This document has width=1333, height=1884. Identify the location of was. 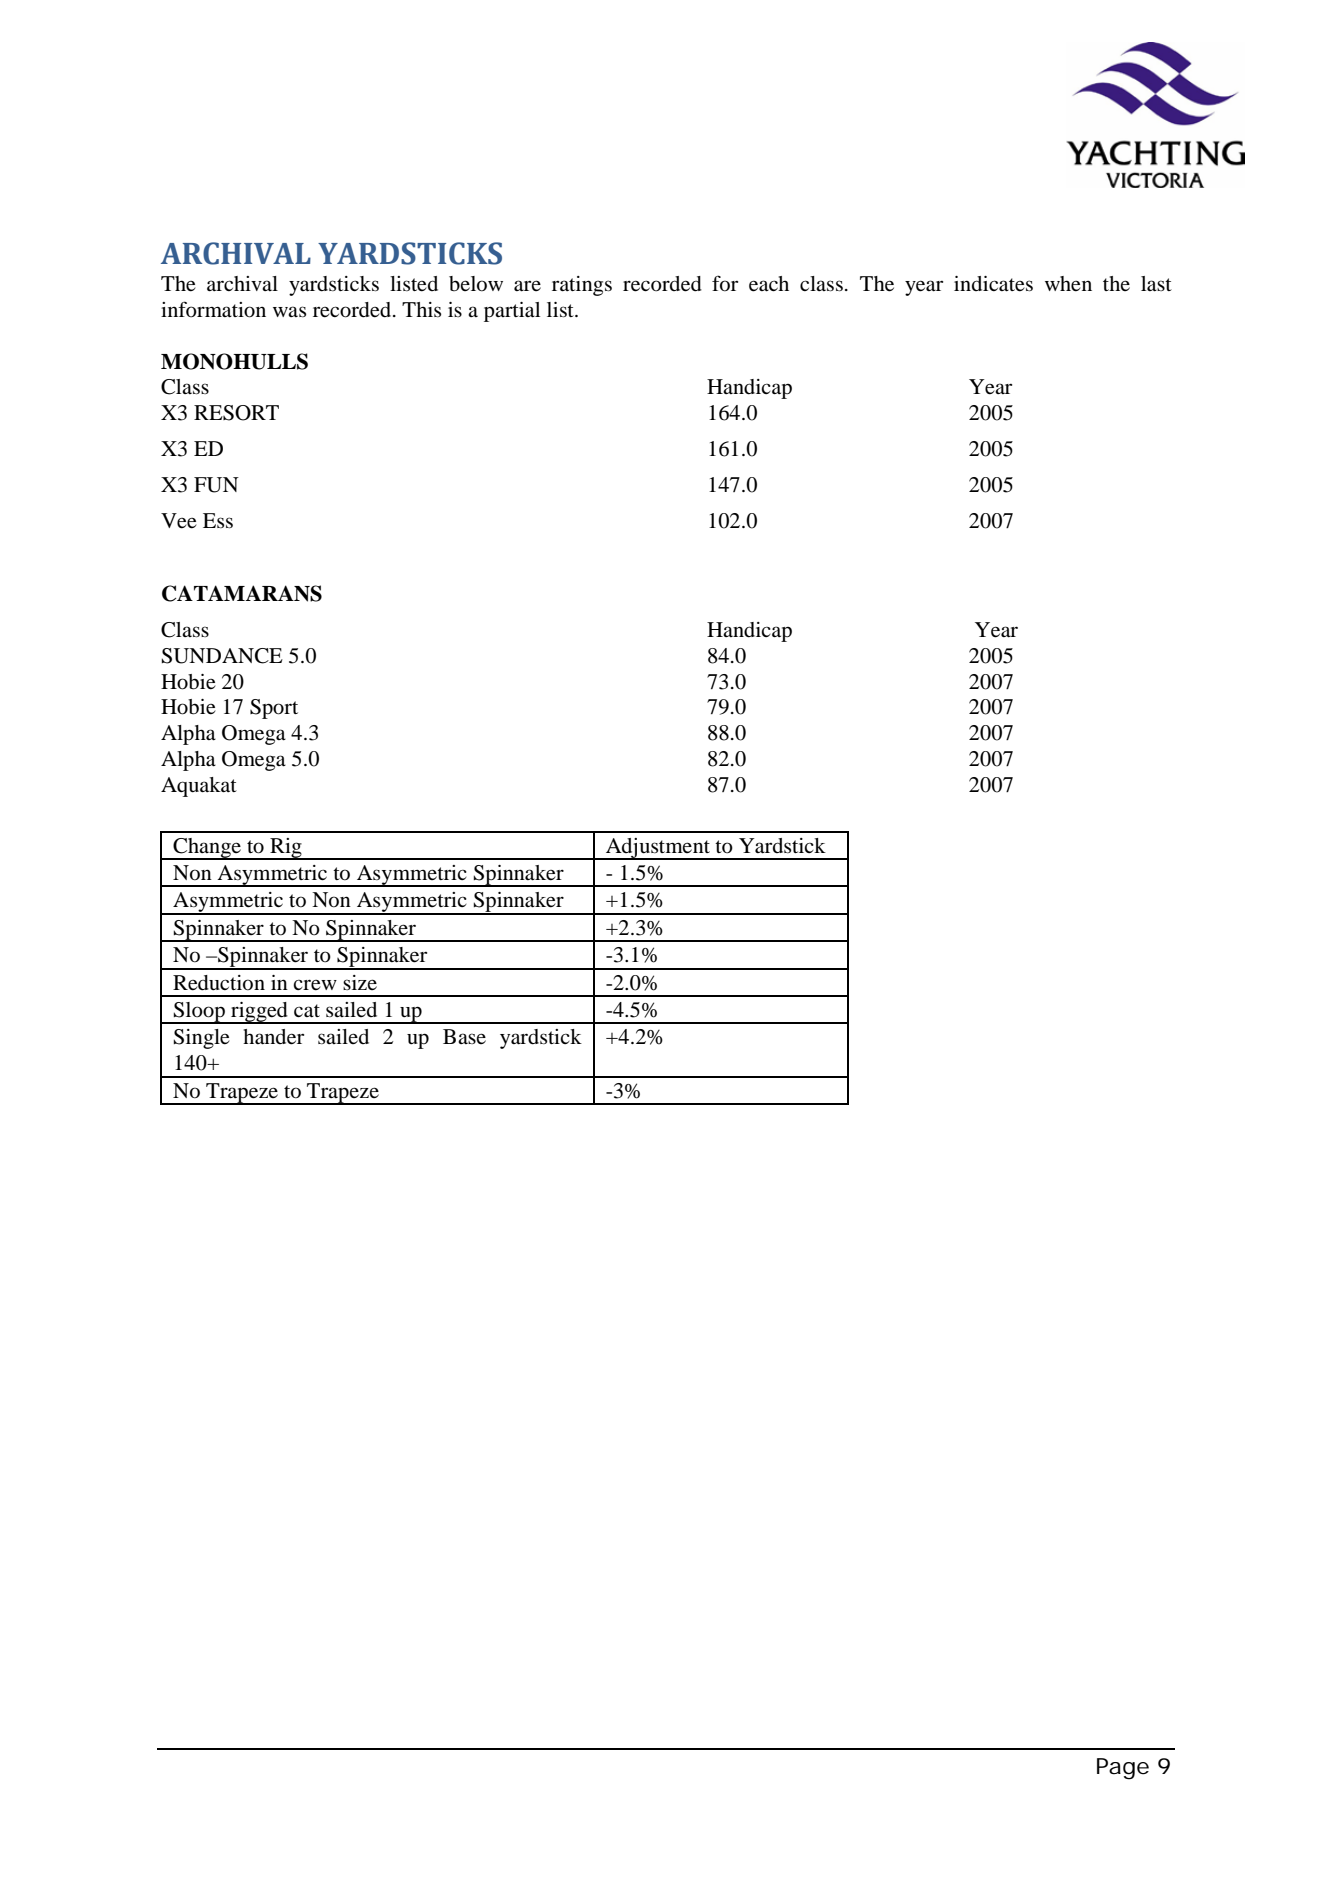
(289, 311).
